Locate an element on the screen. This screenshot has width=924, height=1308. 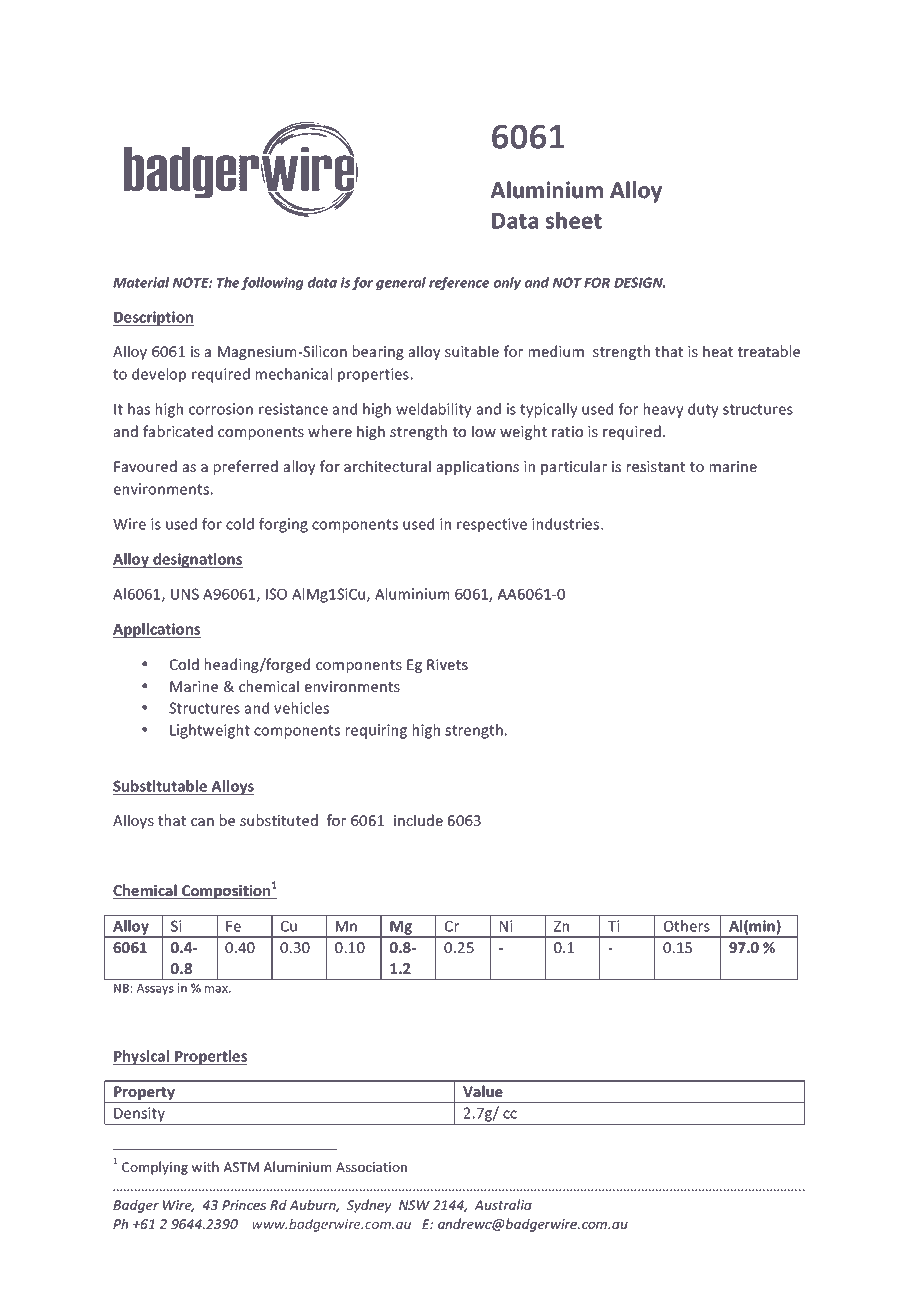
Australia is located at coordinates (503, 1204).
